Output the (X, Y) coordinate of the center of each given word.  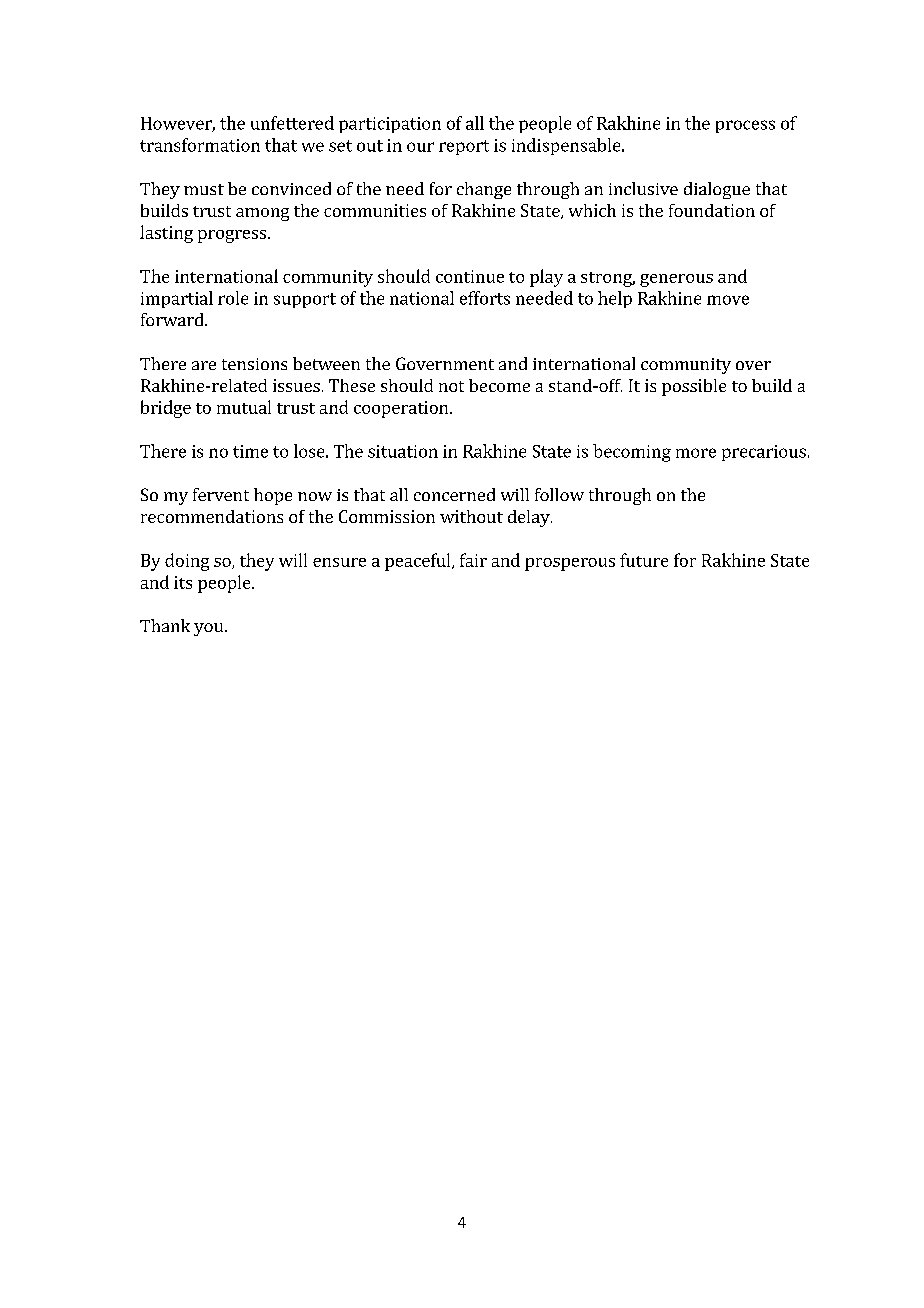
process (745, 126)
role (233, 298)
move (728, 300)
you (210, 629)
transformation (200, 145)
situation (403, 451)
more (696, 453)
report (464, 147)
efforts (485, 298)
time (250, 451)
